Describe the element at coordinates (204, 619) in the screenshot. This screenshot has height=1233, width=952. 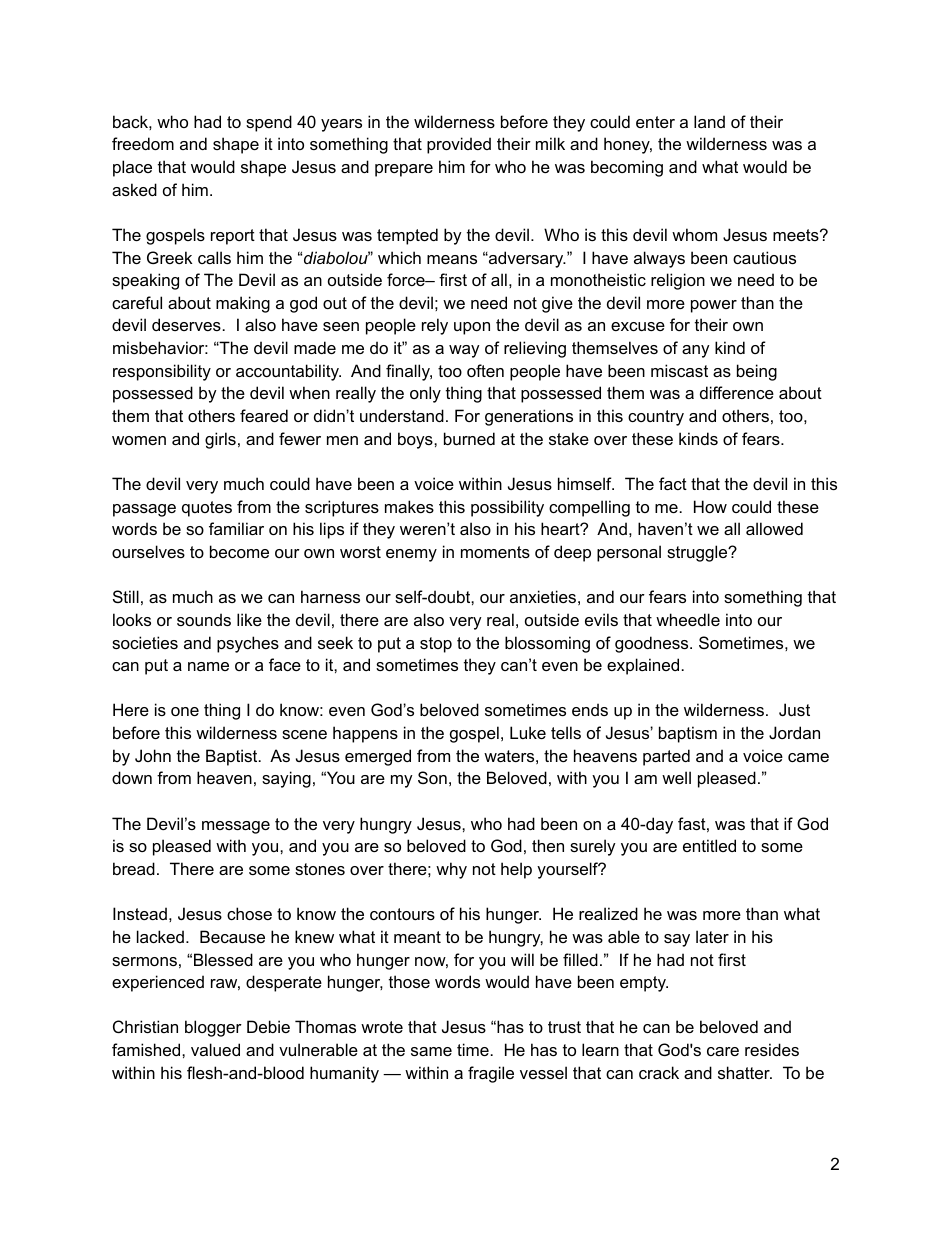
I see `sounds` at that location.
